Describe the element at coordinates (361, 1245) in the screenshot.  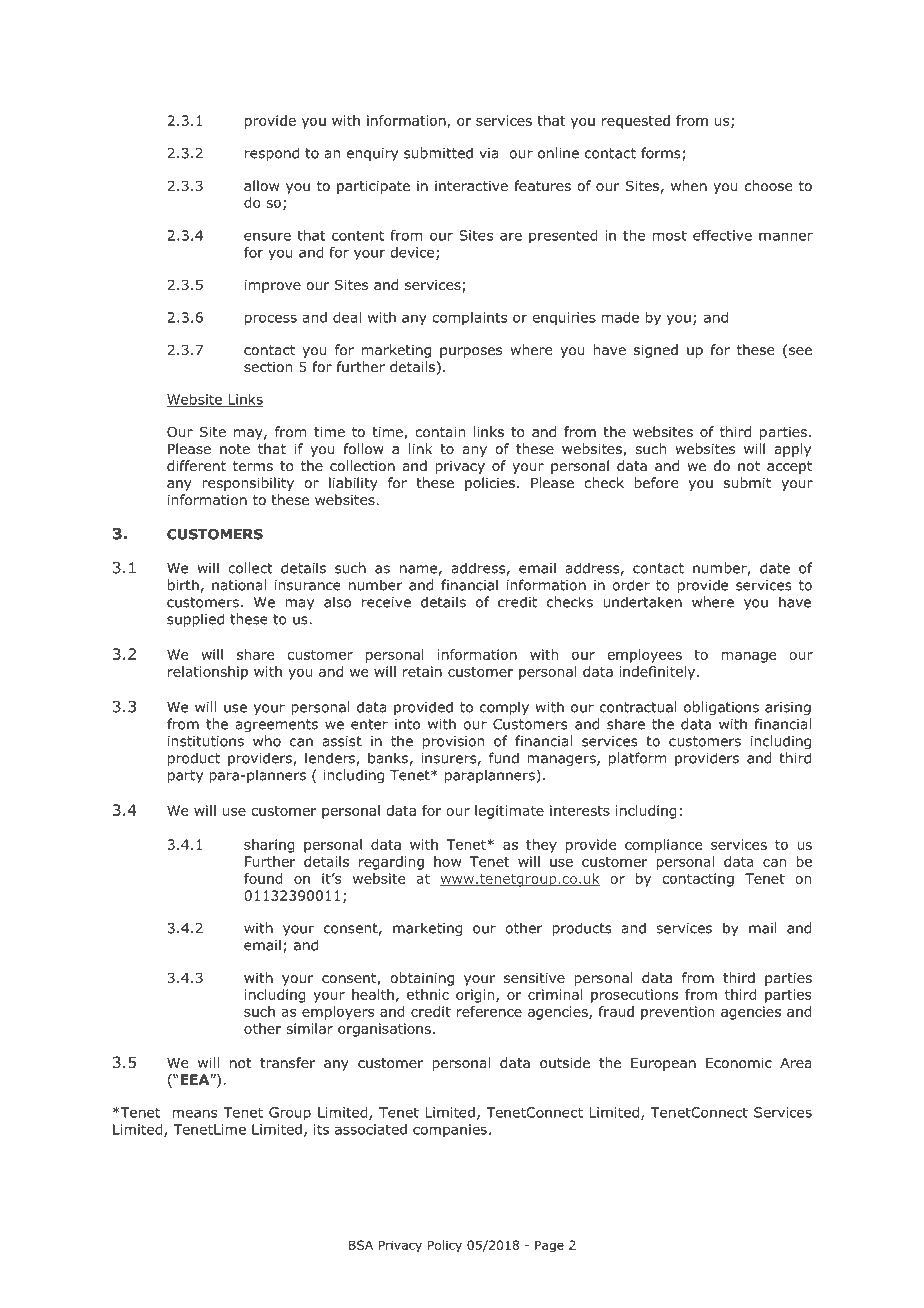
I see `BSA` at that location.
